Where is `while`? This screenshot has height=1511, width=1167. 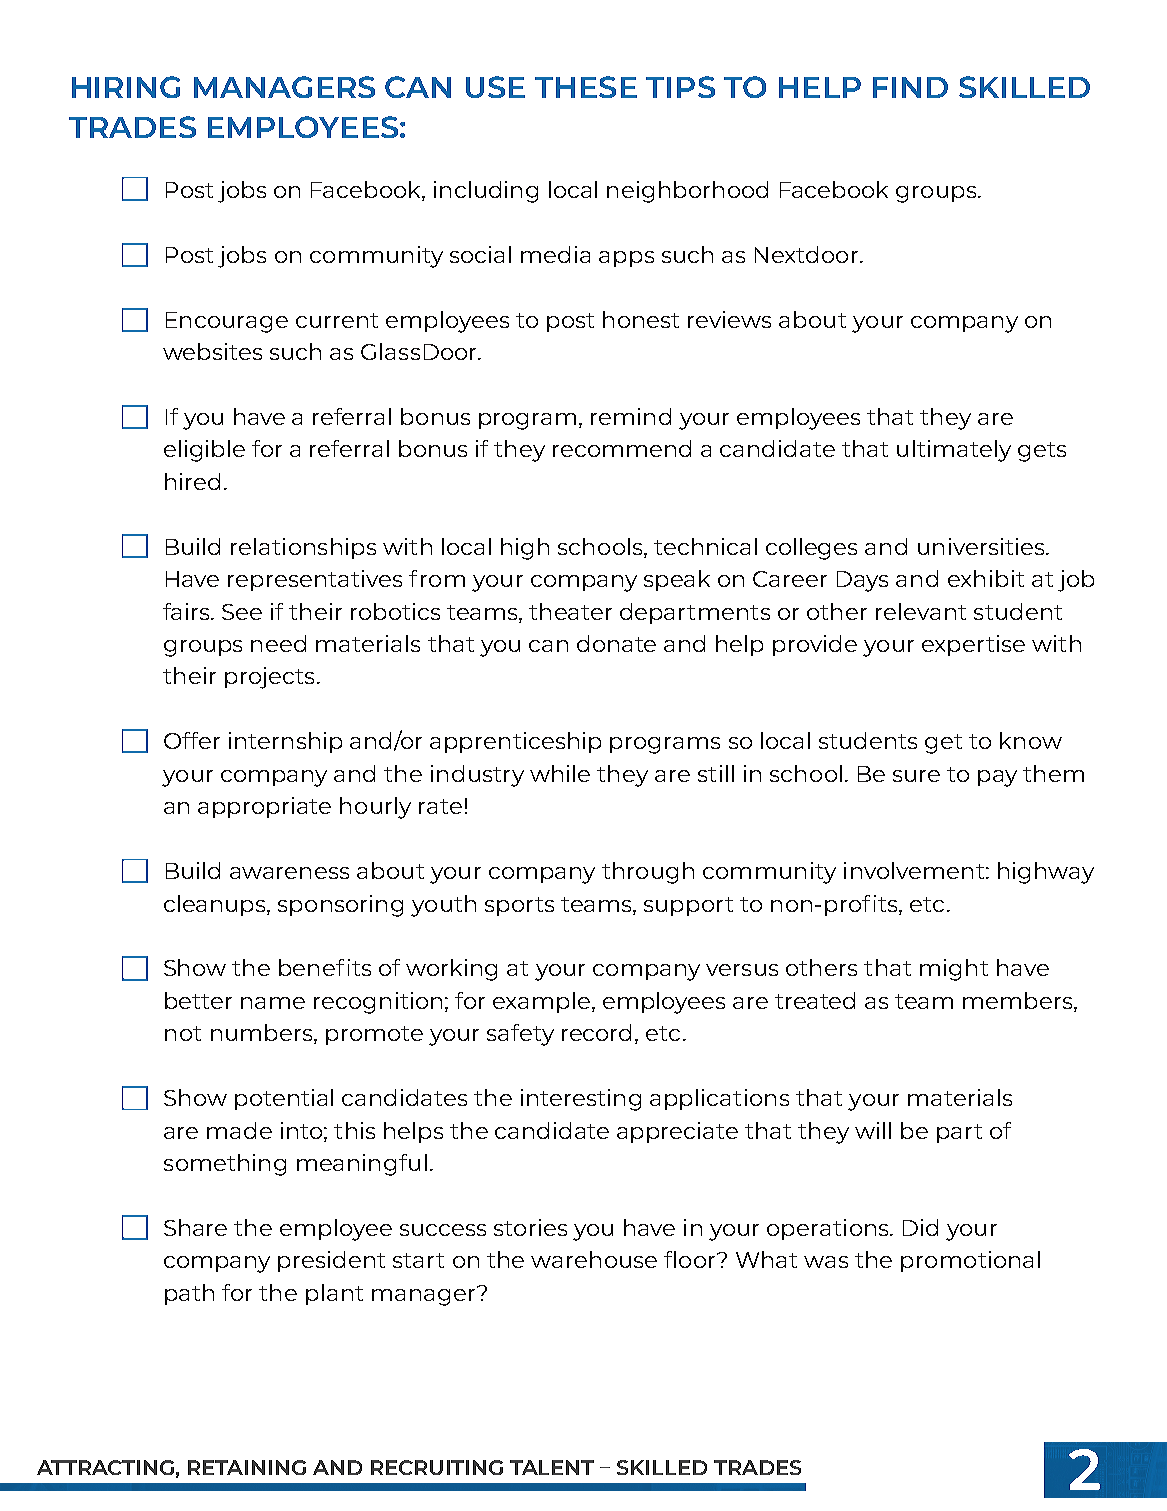 while is located at coordinates (560, 773).
